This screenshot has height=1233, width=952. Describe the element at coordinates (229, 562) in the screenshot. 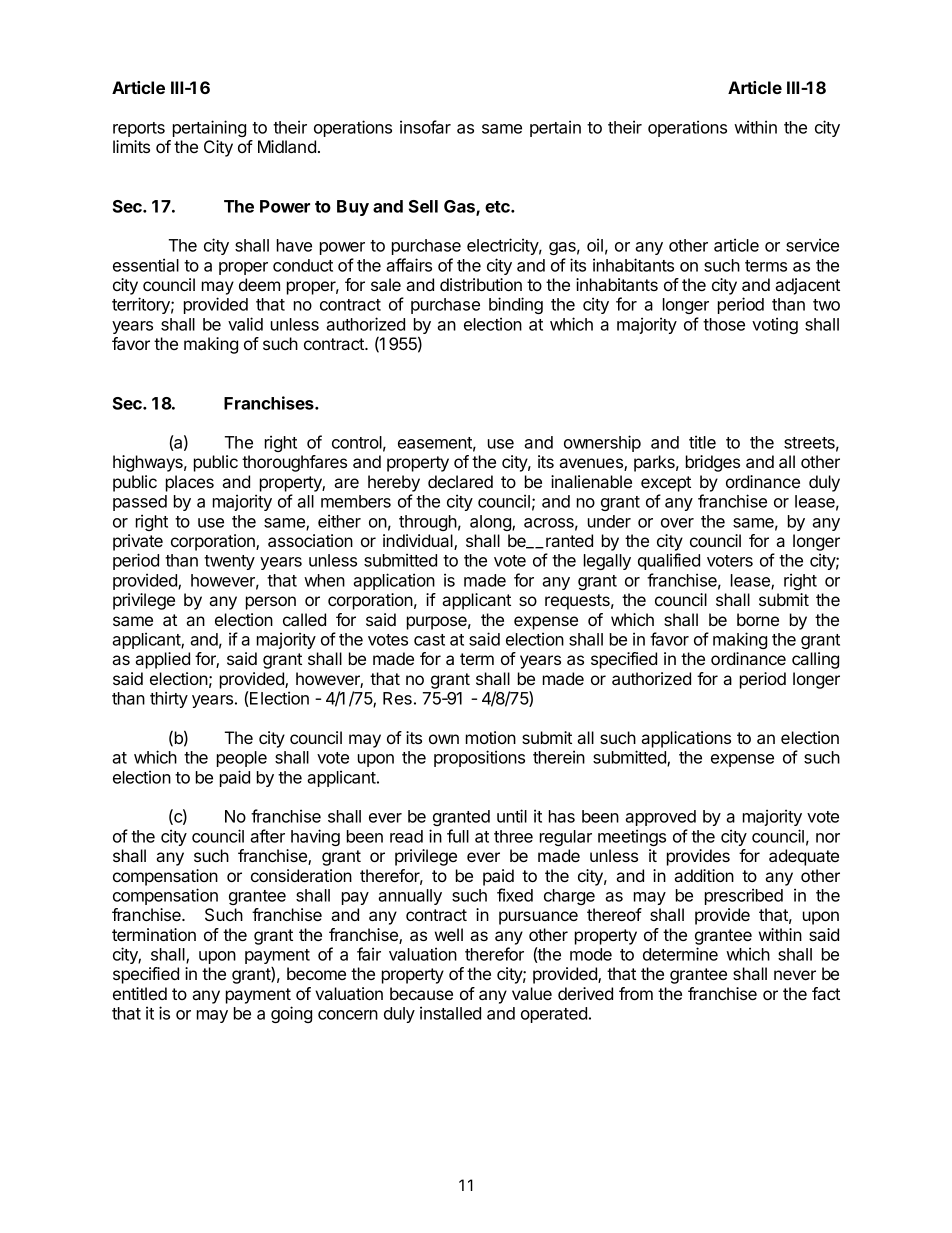

I see `twenty` at that location.
